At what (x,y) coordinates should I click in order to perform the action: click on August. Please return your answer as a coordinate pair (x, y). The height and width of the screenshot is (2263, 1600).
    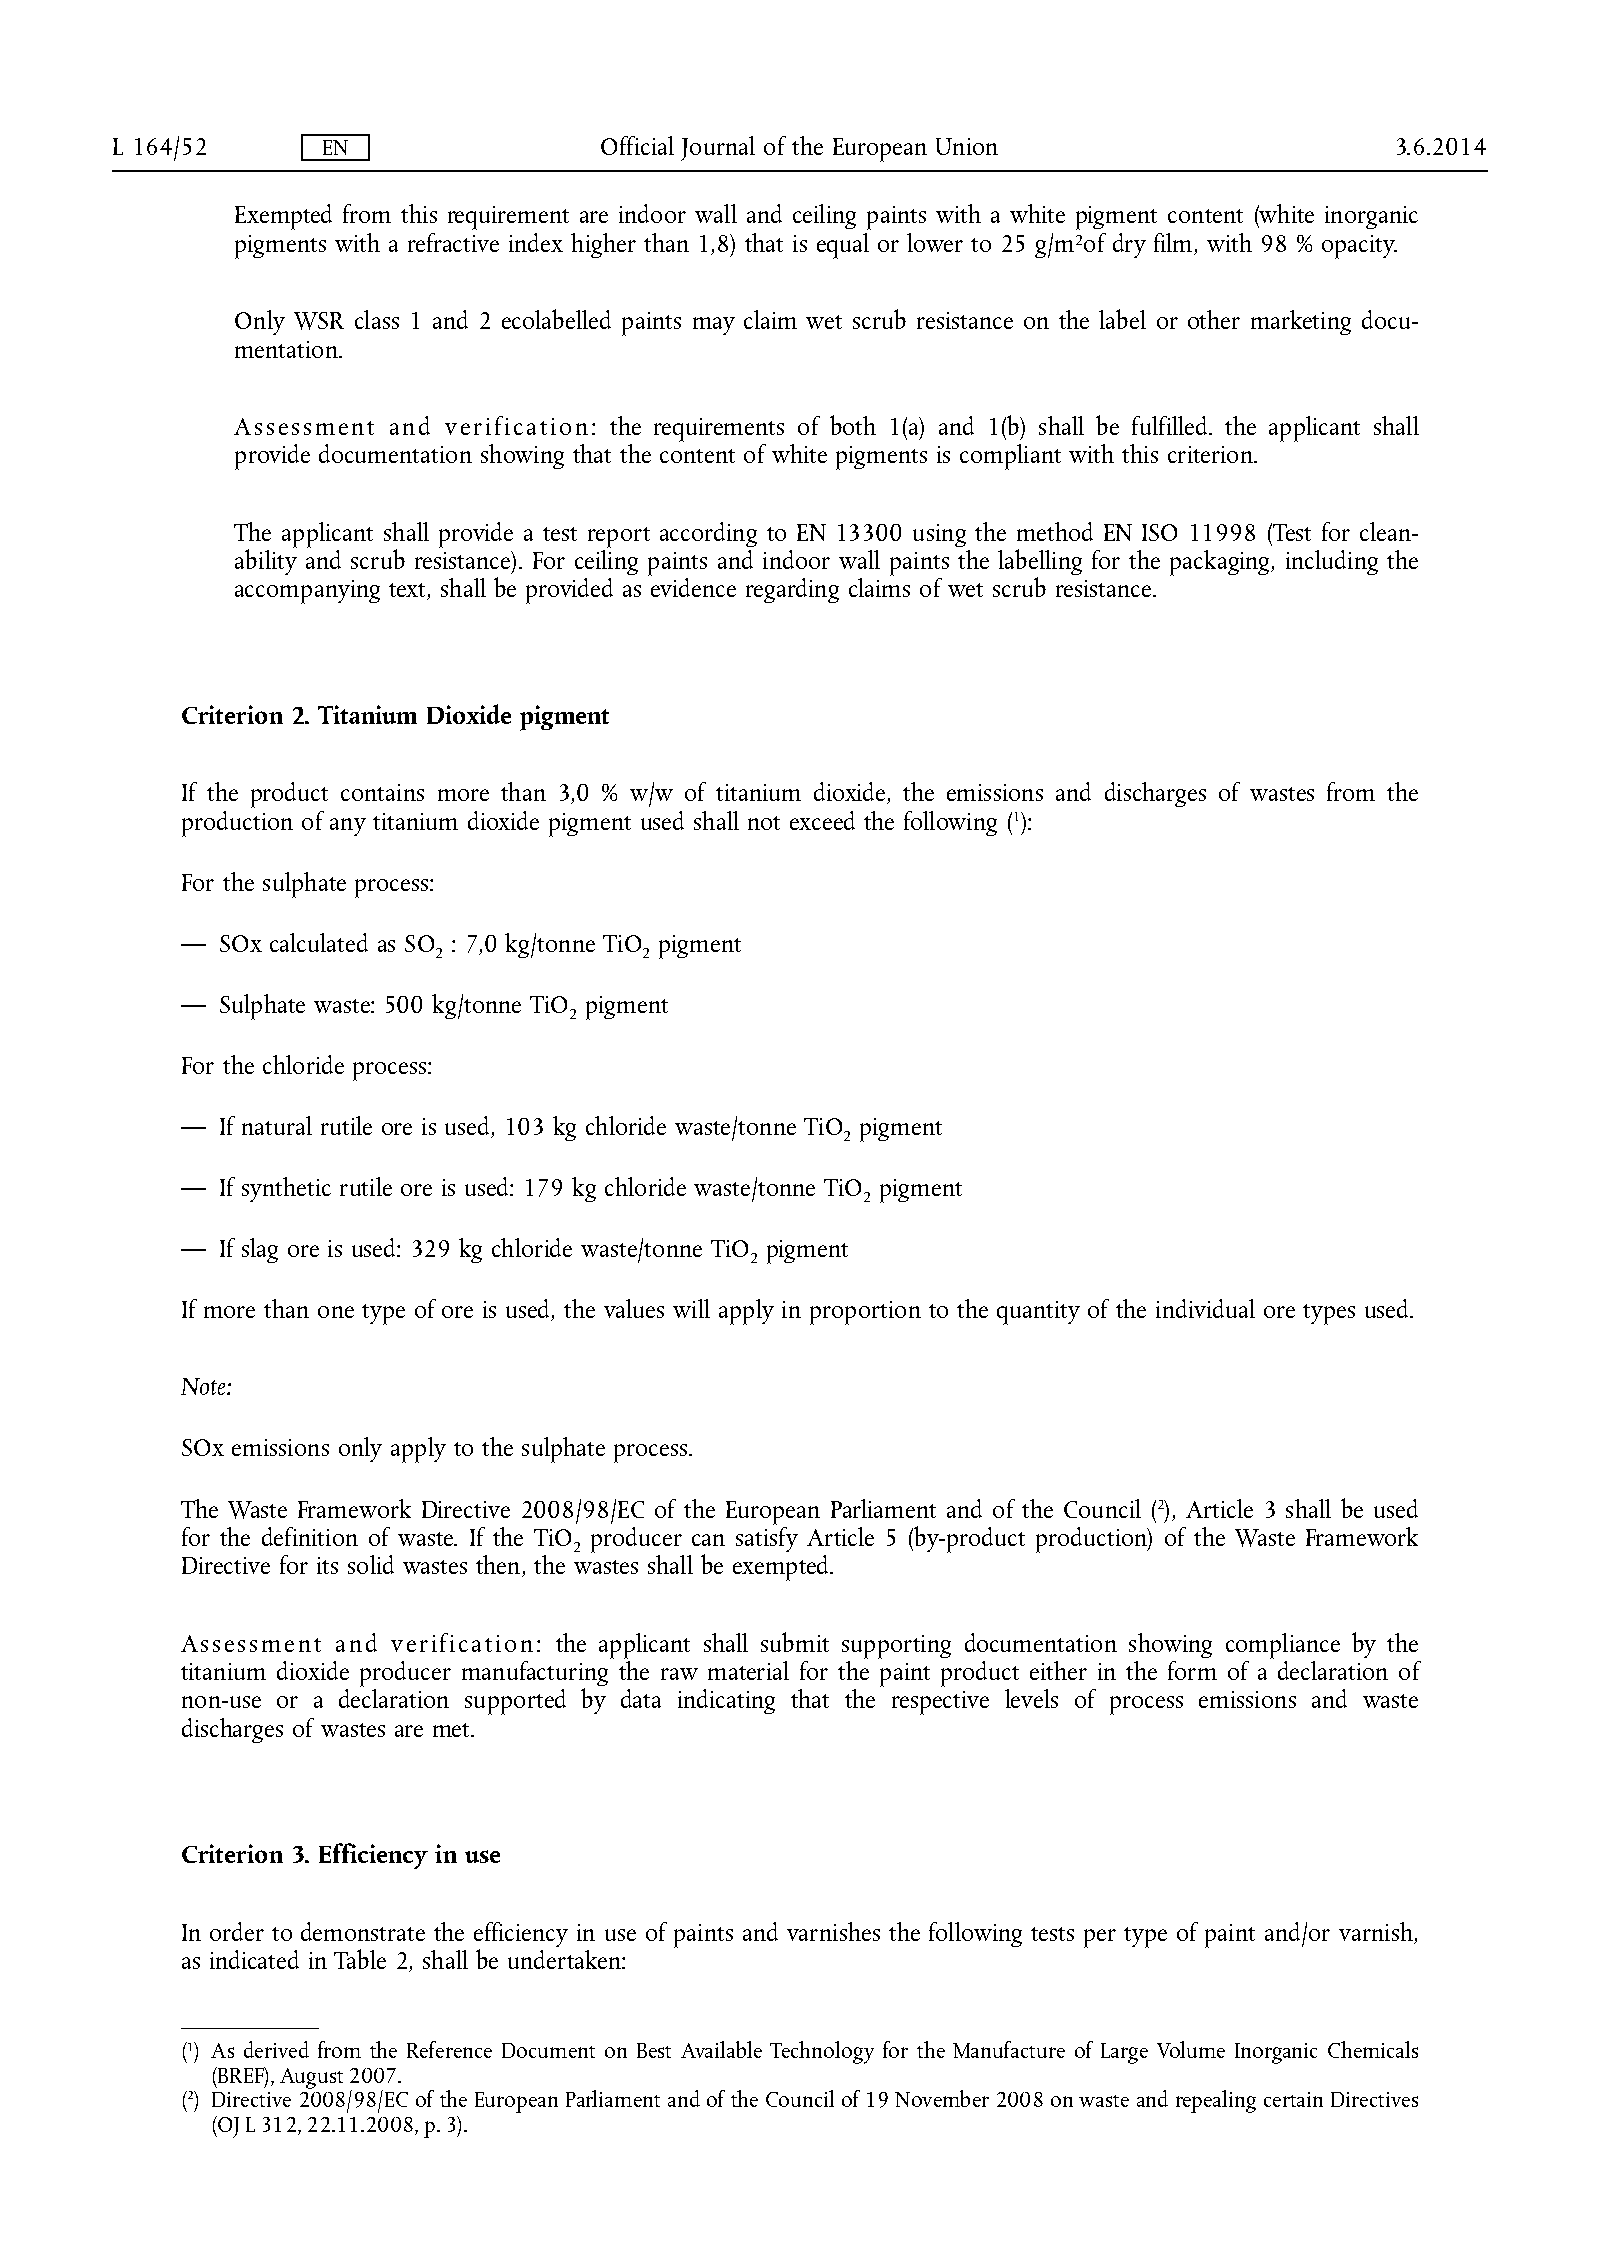
    Looking at the image, I should click on (311, 2078).
